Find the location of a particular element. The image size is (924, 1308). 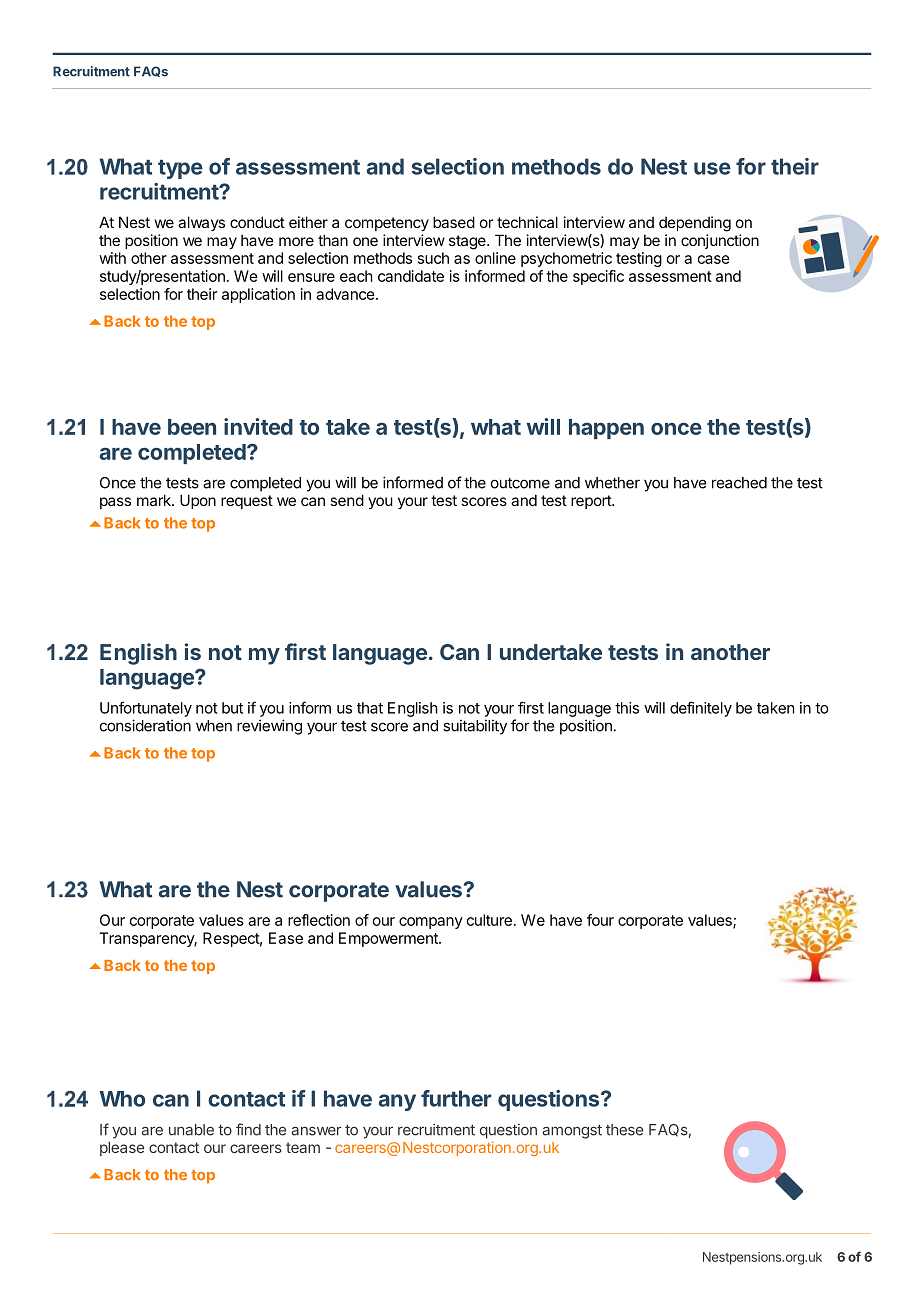

happen is located at coordinates (606, 429).
